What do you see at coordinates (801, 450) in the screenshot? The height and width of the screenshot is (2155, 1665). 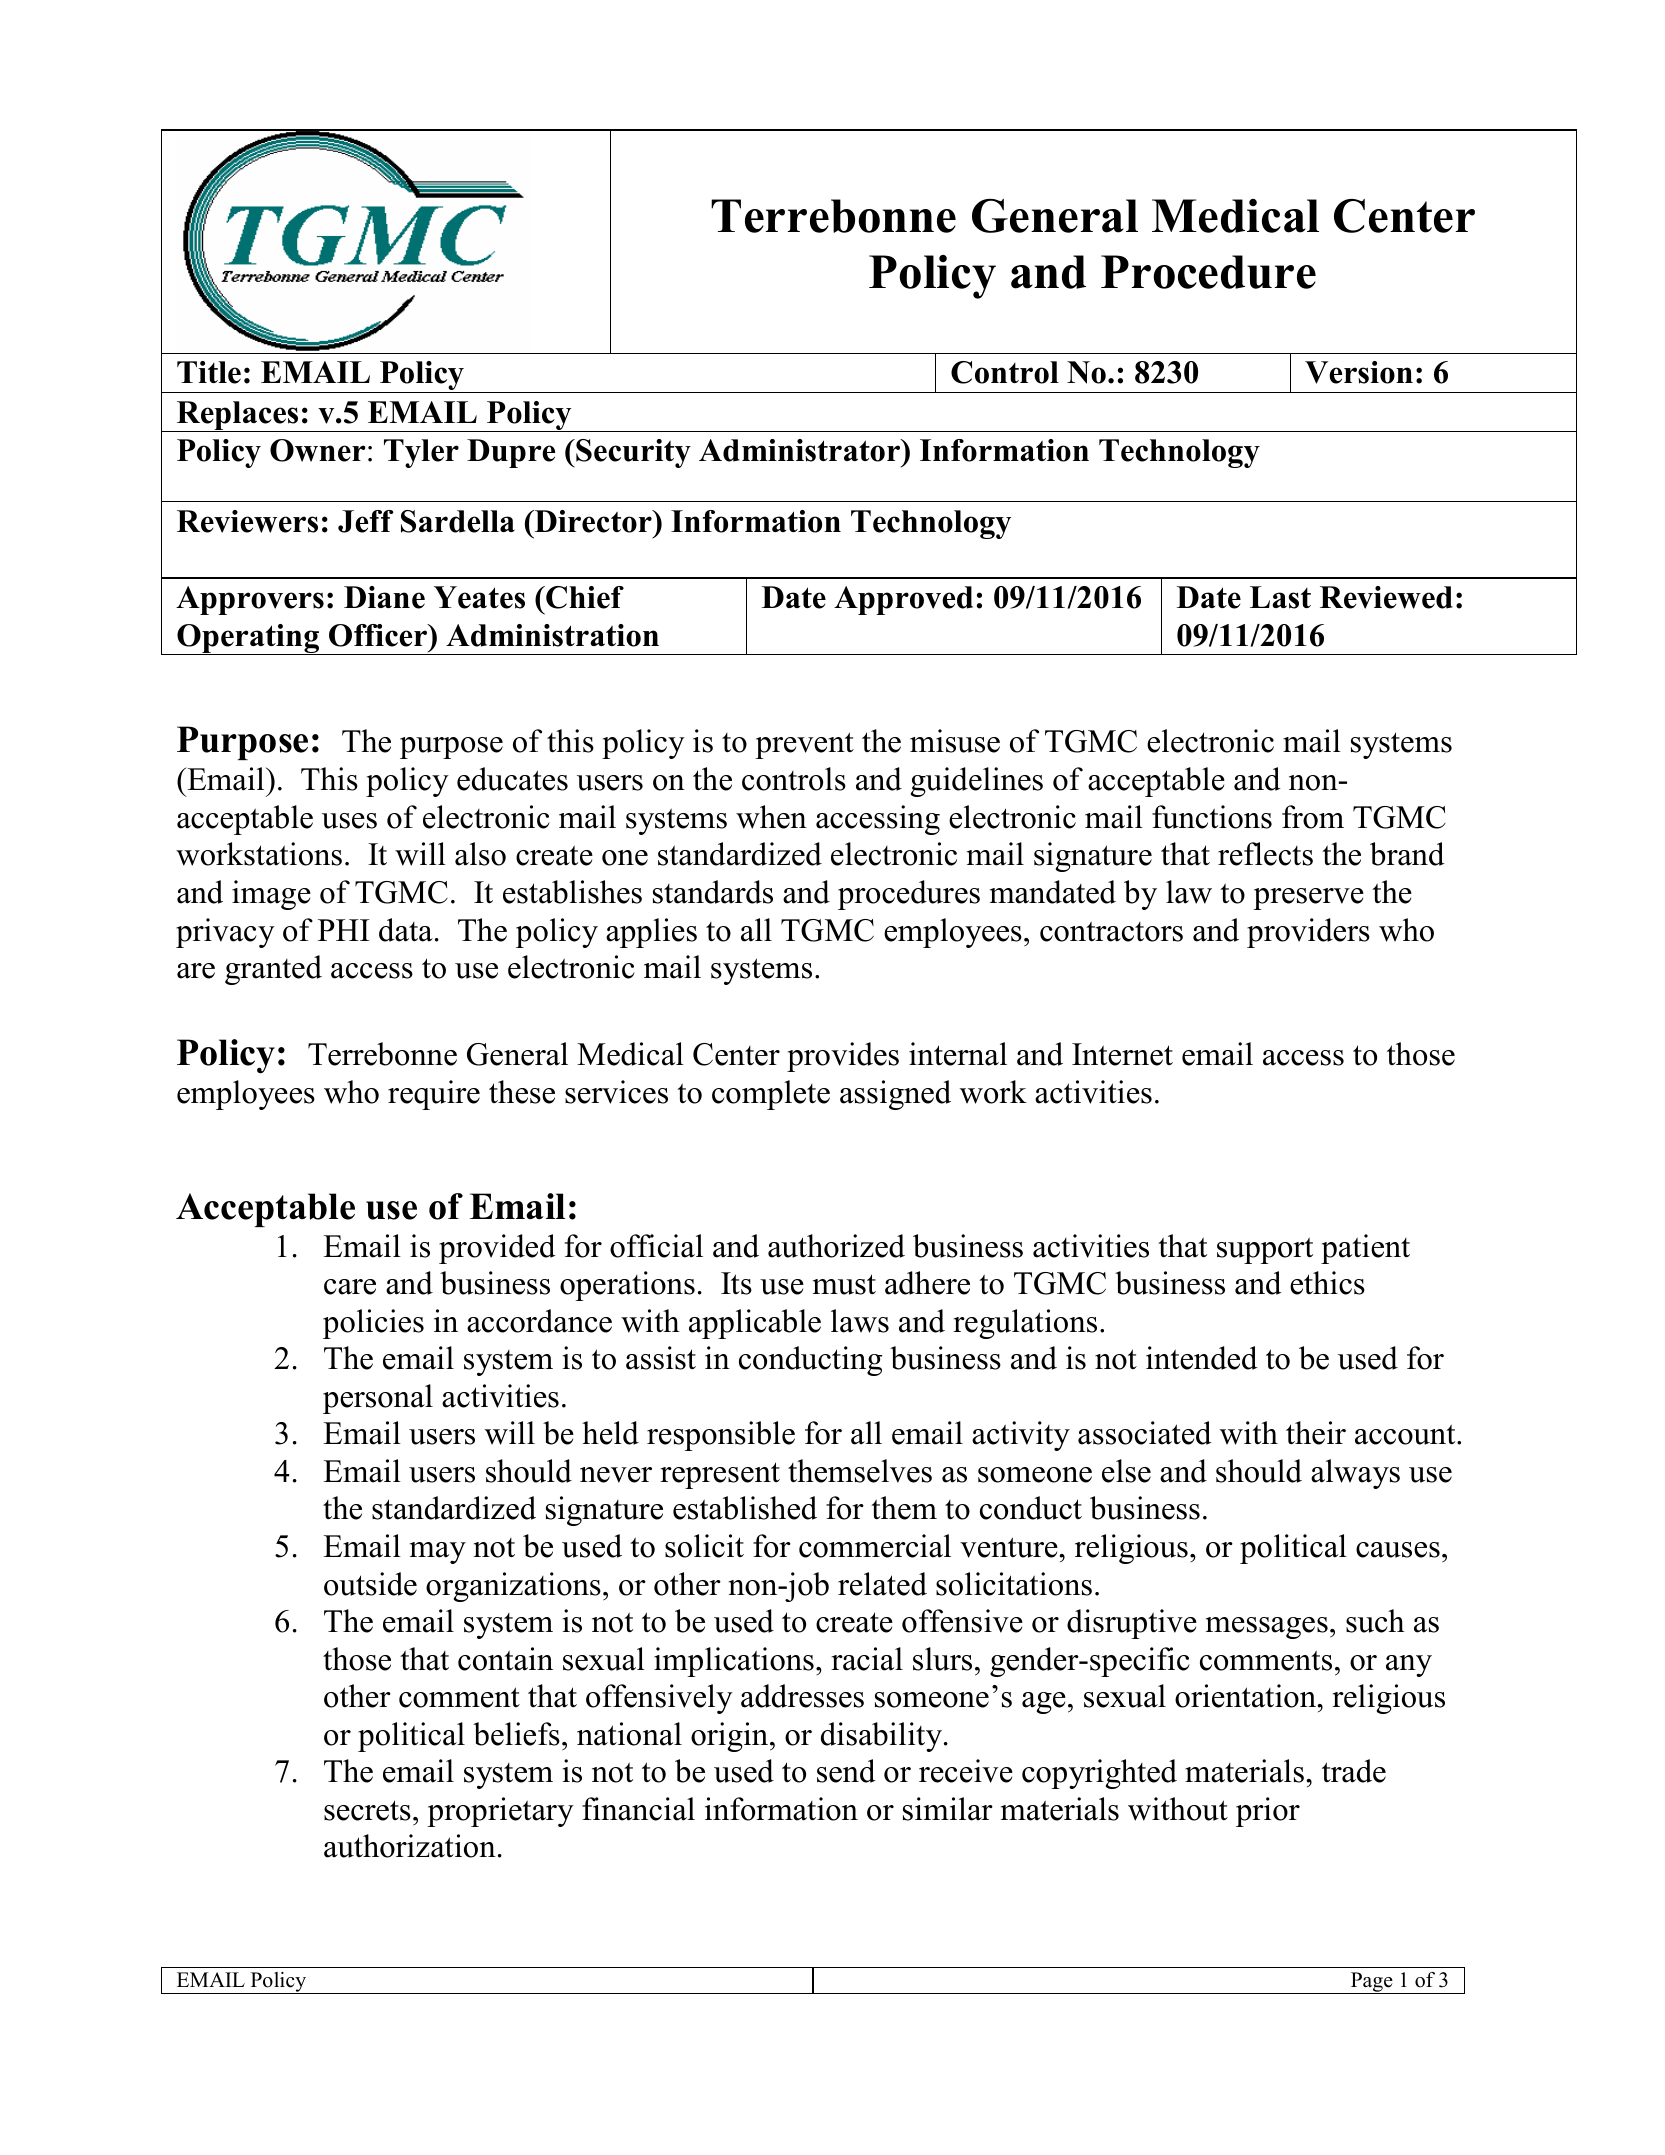 I see `Administrator` at bounding box center [801, 450].
